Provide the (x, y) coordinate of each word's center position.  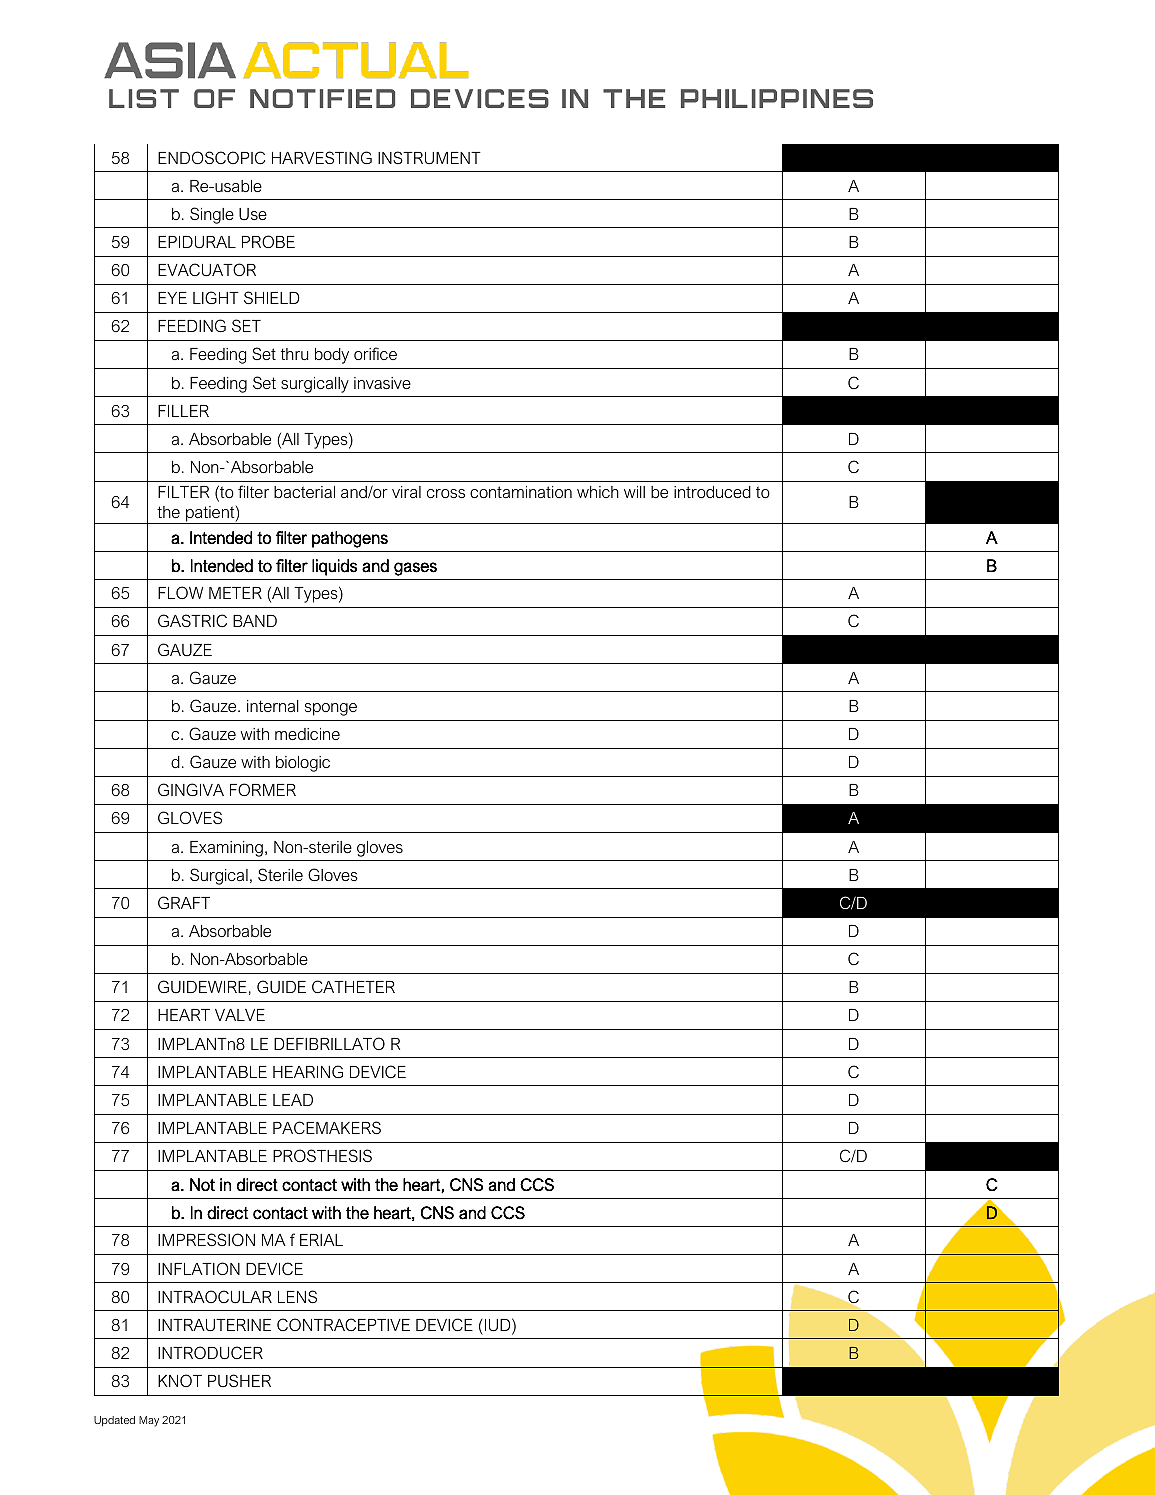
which (598, 492)
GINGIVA (191, 789)
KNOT (180, 1380)
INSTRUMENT (429, 157)
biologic (303, 764)
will (634, 492)
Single (212, 215)
